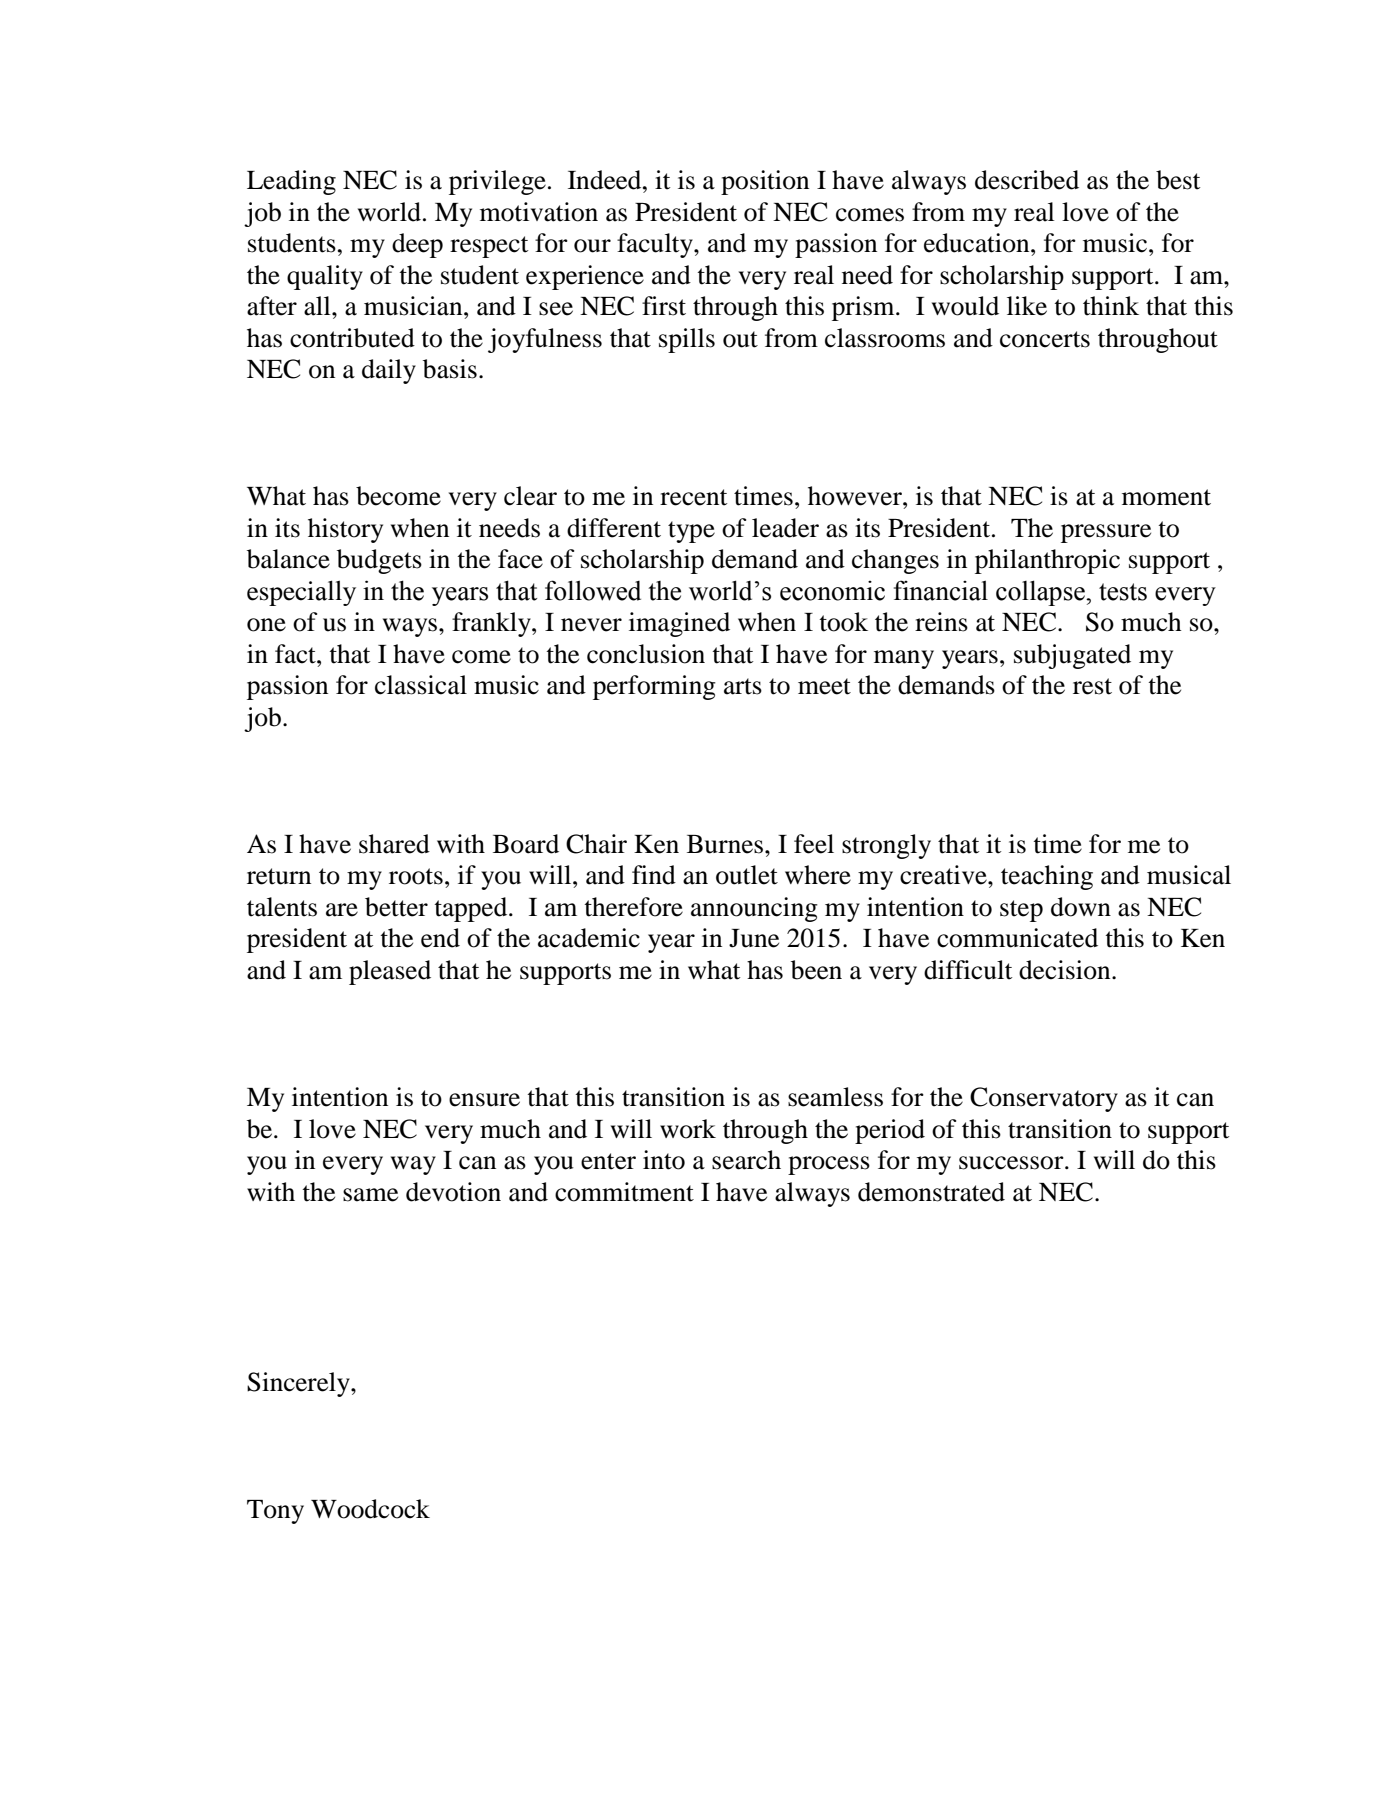 This page has width=1398, height=1809. I want to click on arts, so click(743, 686).
